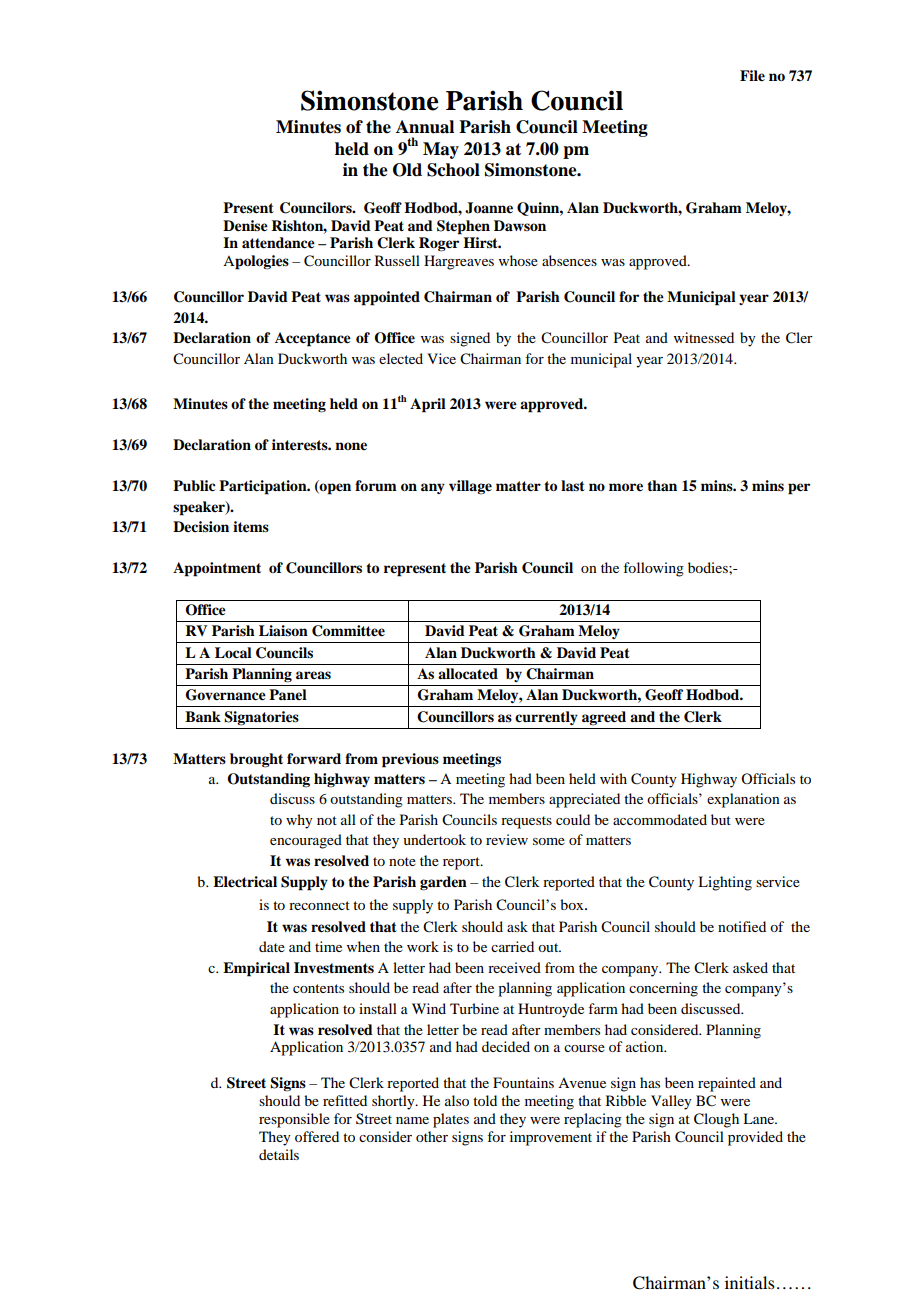 Image resolution: width=924 pixels, height=1308 pixels. I want to click on File, so click(752, 76).
